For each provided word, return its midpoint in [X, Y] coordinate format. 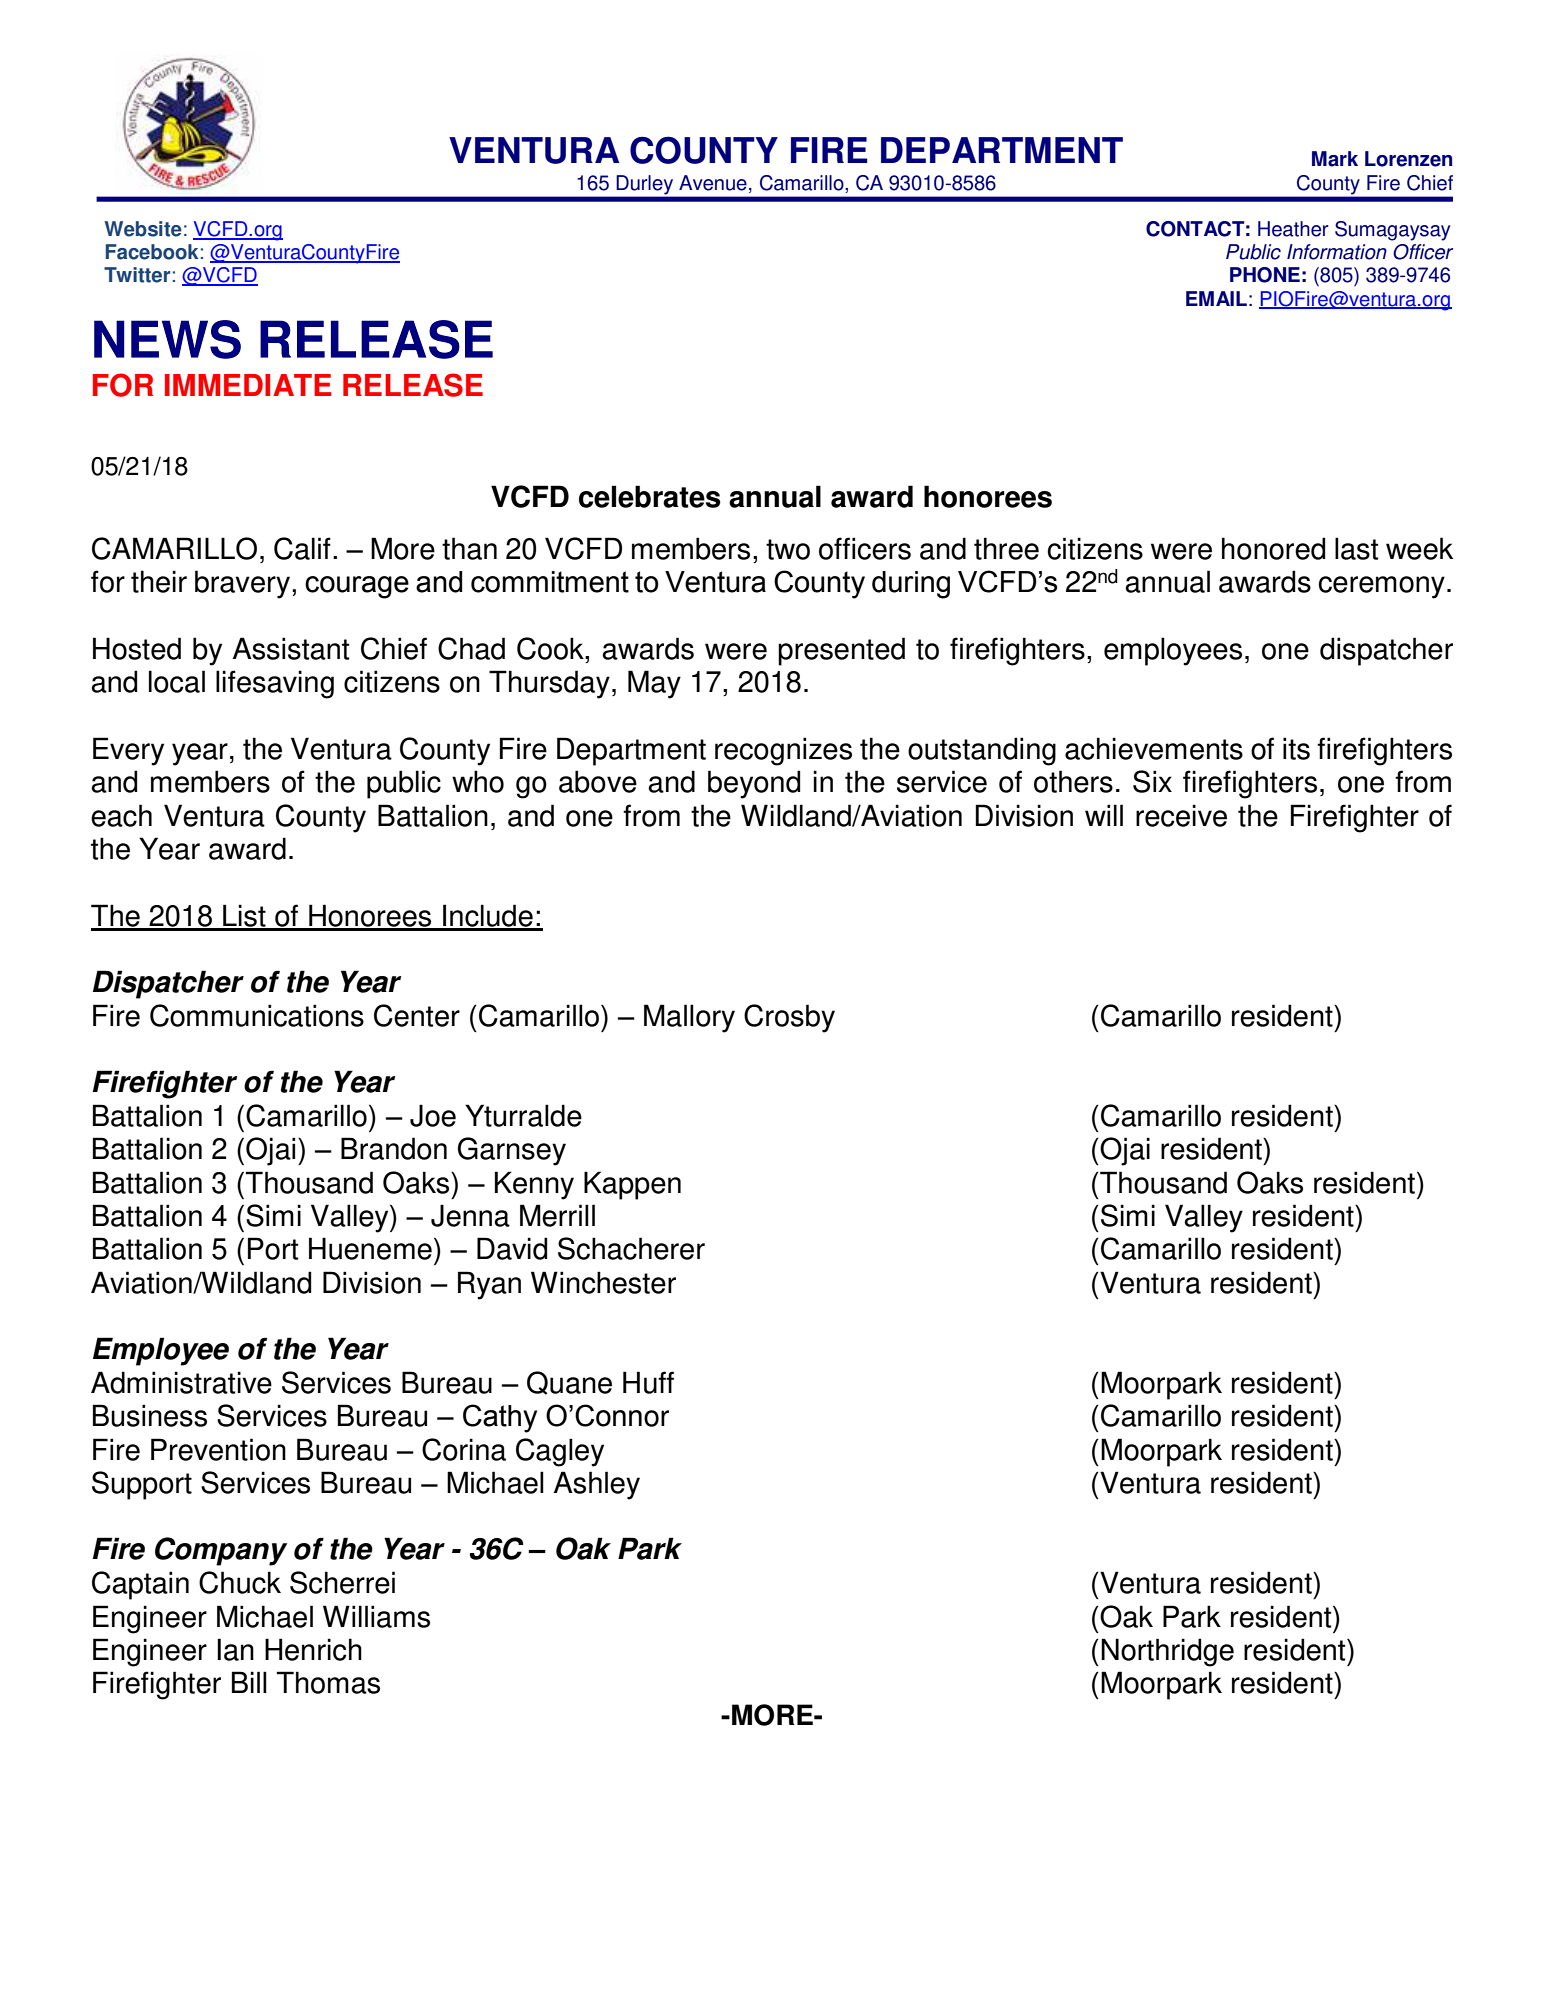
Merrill [557, 1215]
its [1296, 748]
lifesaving [275, 684]
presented [841, 651]
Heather [1293, 229]
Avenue [713, 183]
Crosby [789, 1018]
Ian [235, 1649]
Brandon [394, 1148]
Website [143, 229]
